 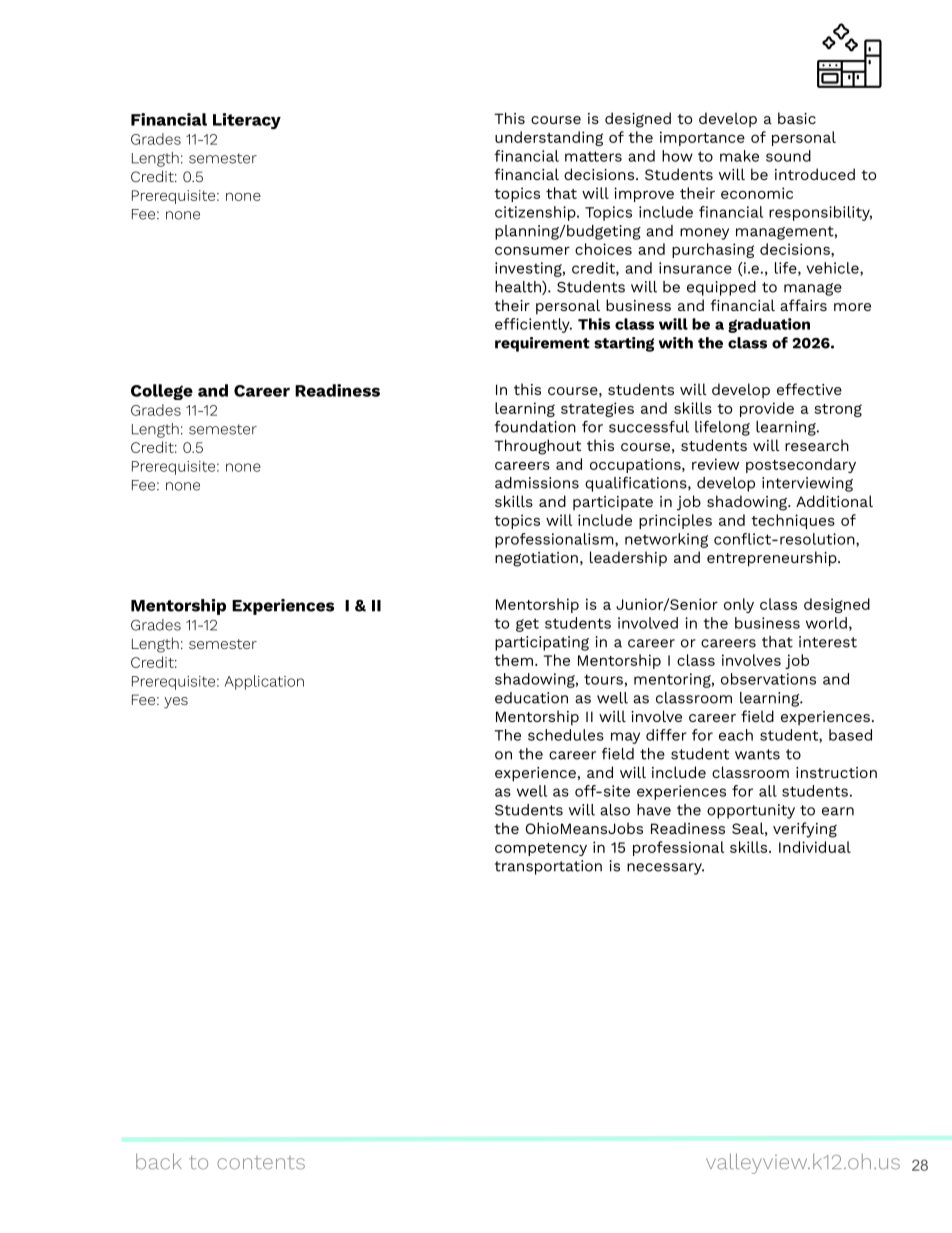 What do you see at coordinates (247, 121) in the screenshot?
I see `Literacy` at bounding box center [247, 121].
